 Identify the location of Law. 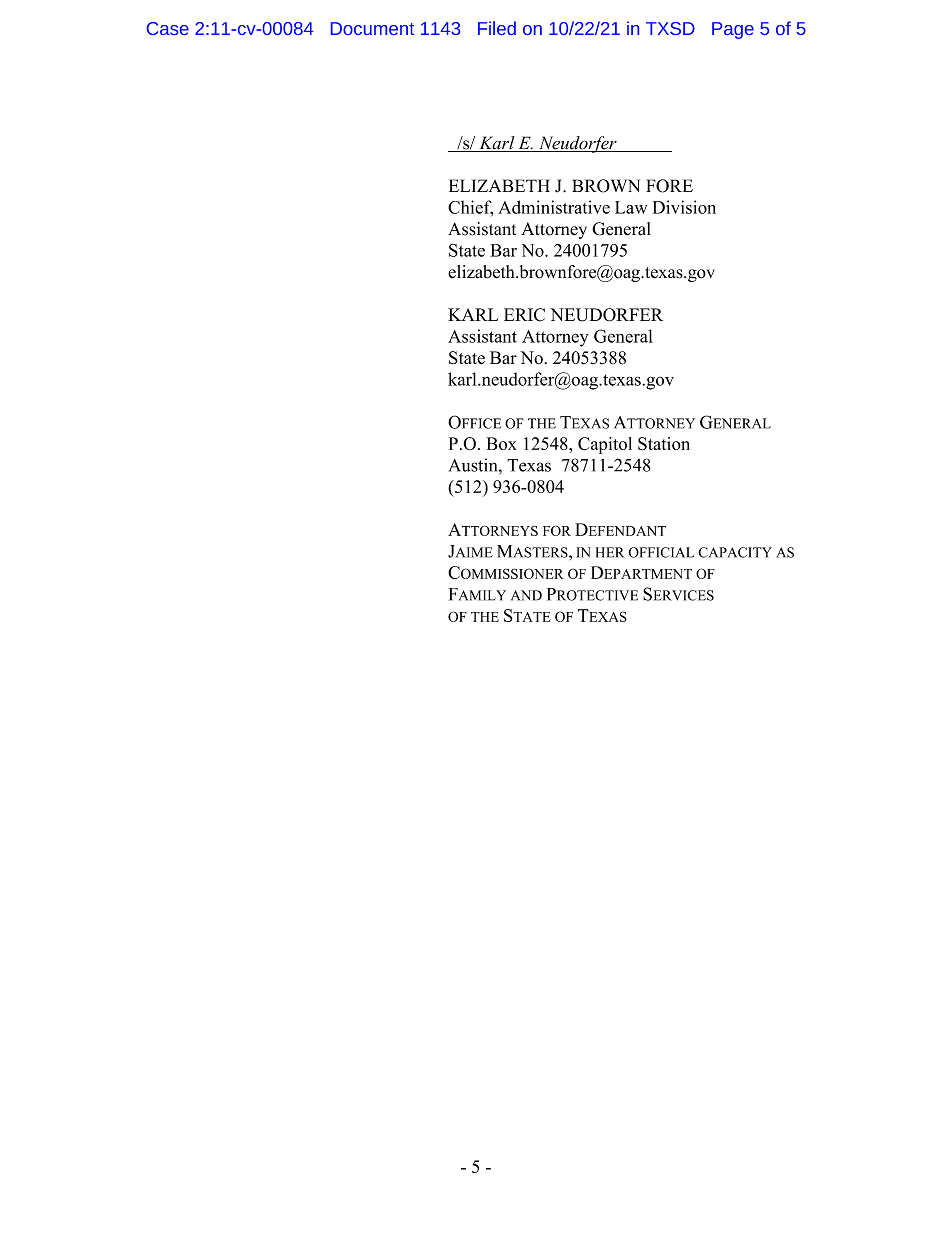
(631, 207).
